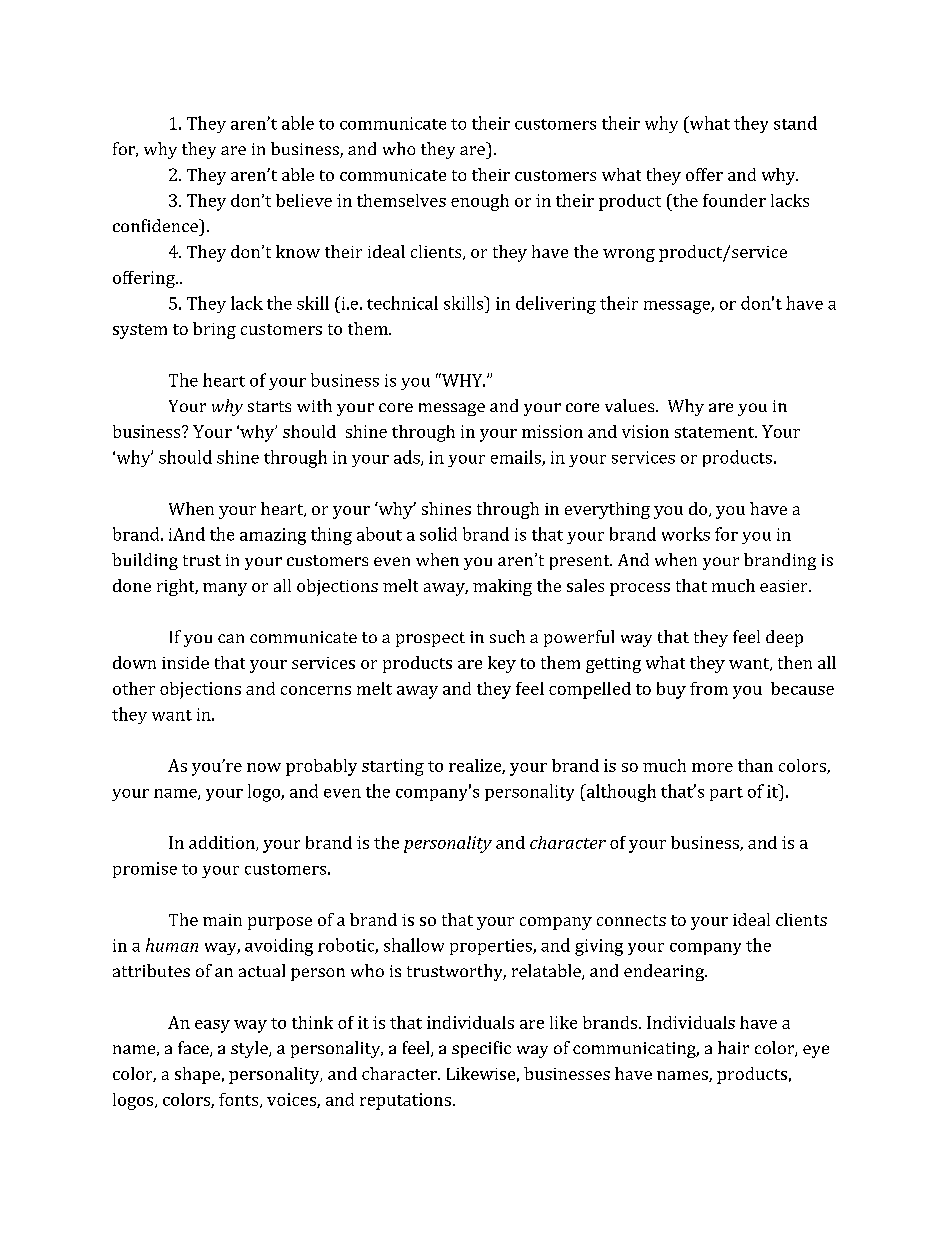 Image resolution: width=952 pixels, height=1233 pixels. Describe the element at coordinates (480, 202) in the screenshot. I see `enough` at that location.
